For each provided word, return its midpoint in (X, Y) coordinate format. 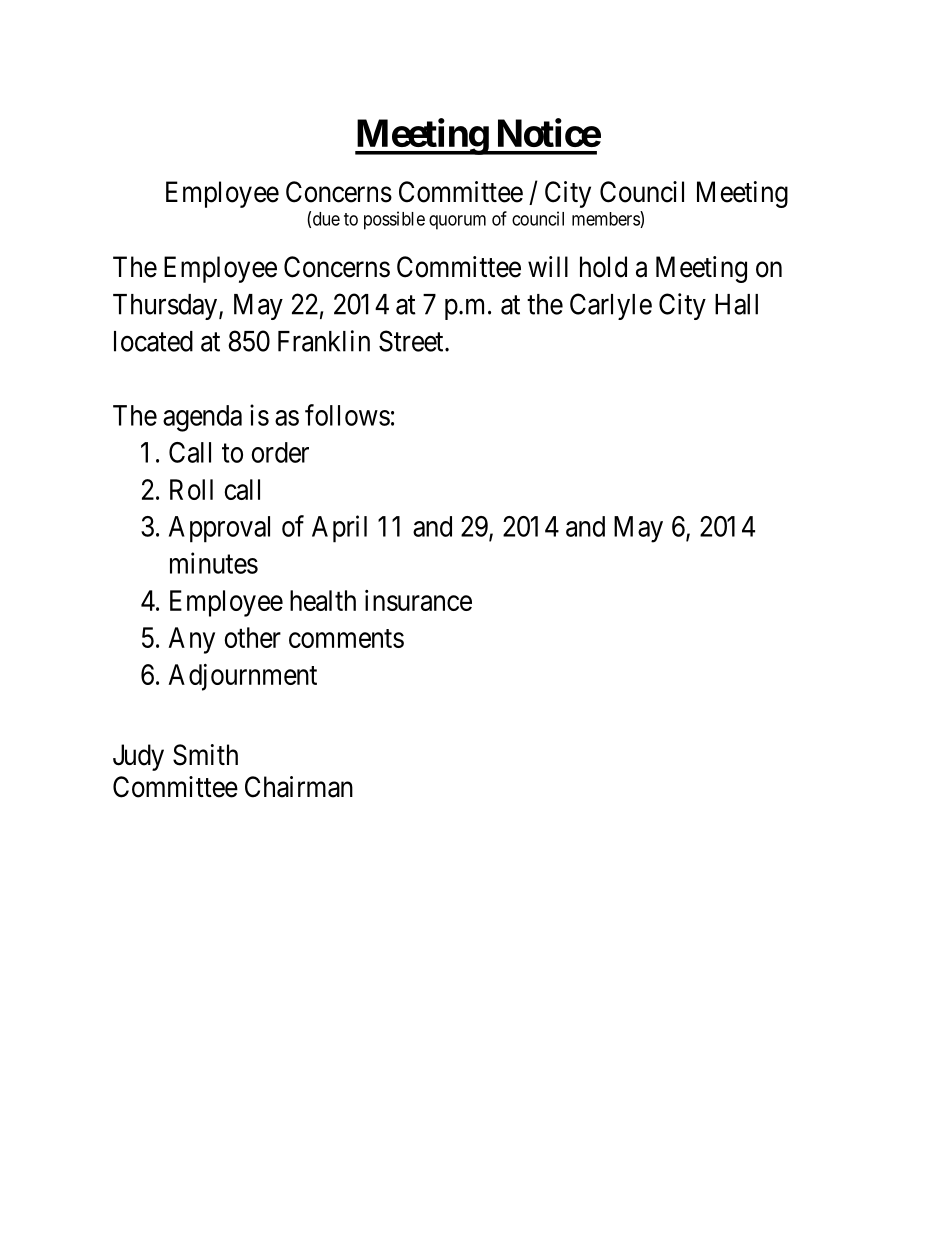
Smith (205, 755)
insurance (418, 600)
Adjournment (242, 677)
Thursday (165, 307)
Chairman (299, 787)
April (339, 529)
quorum (457, 222)
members (606, 219)
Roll (191, 489)
